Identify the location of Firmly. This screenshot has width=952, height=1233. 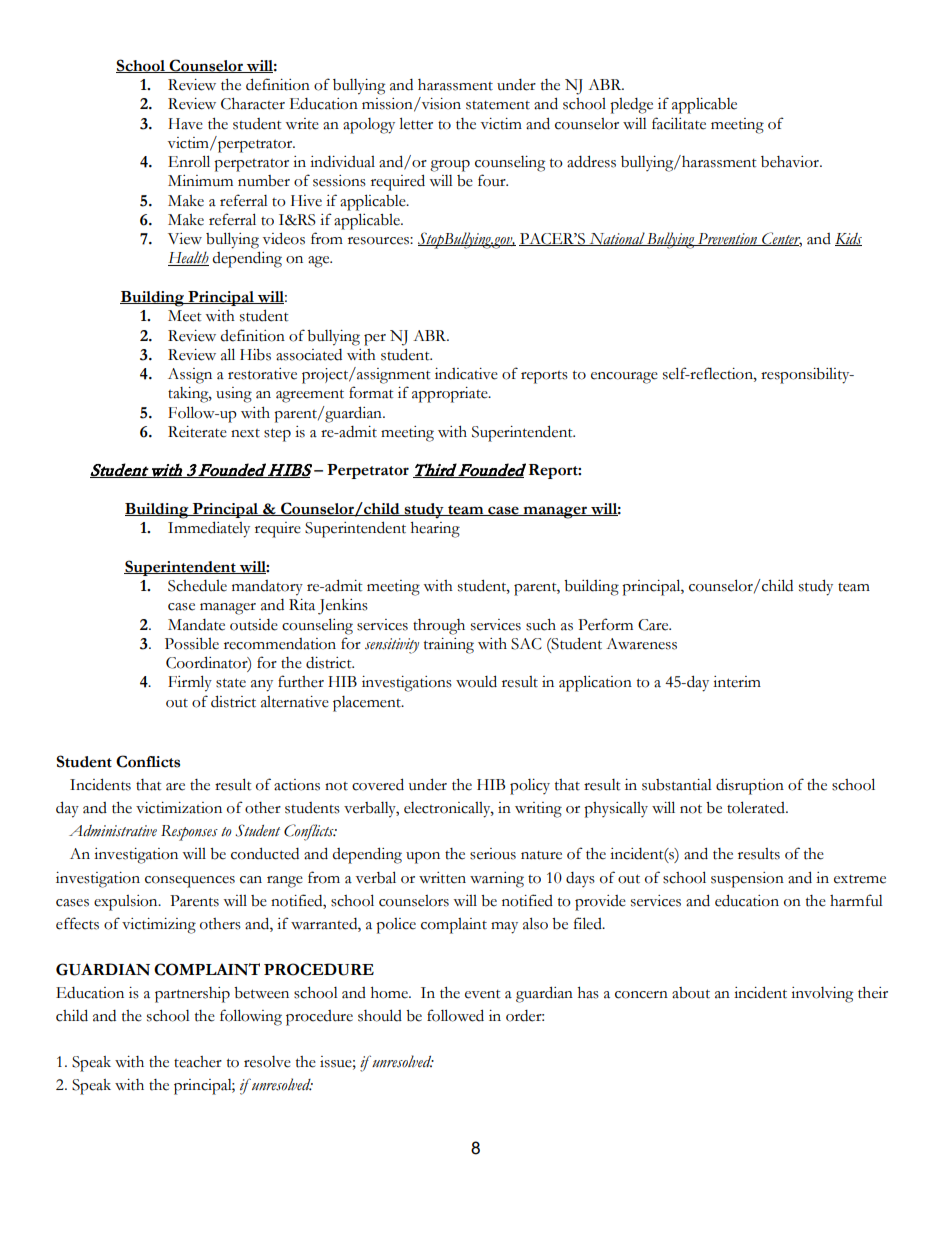
(190, 683).
